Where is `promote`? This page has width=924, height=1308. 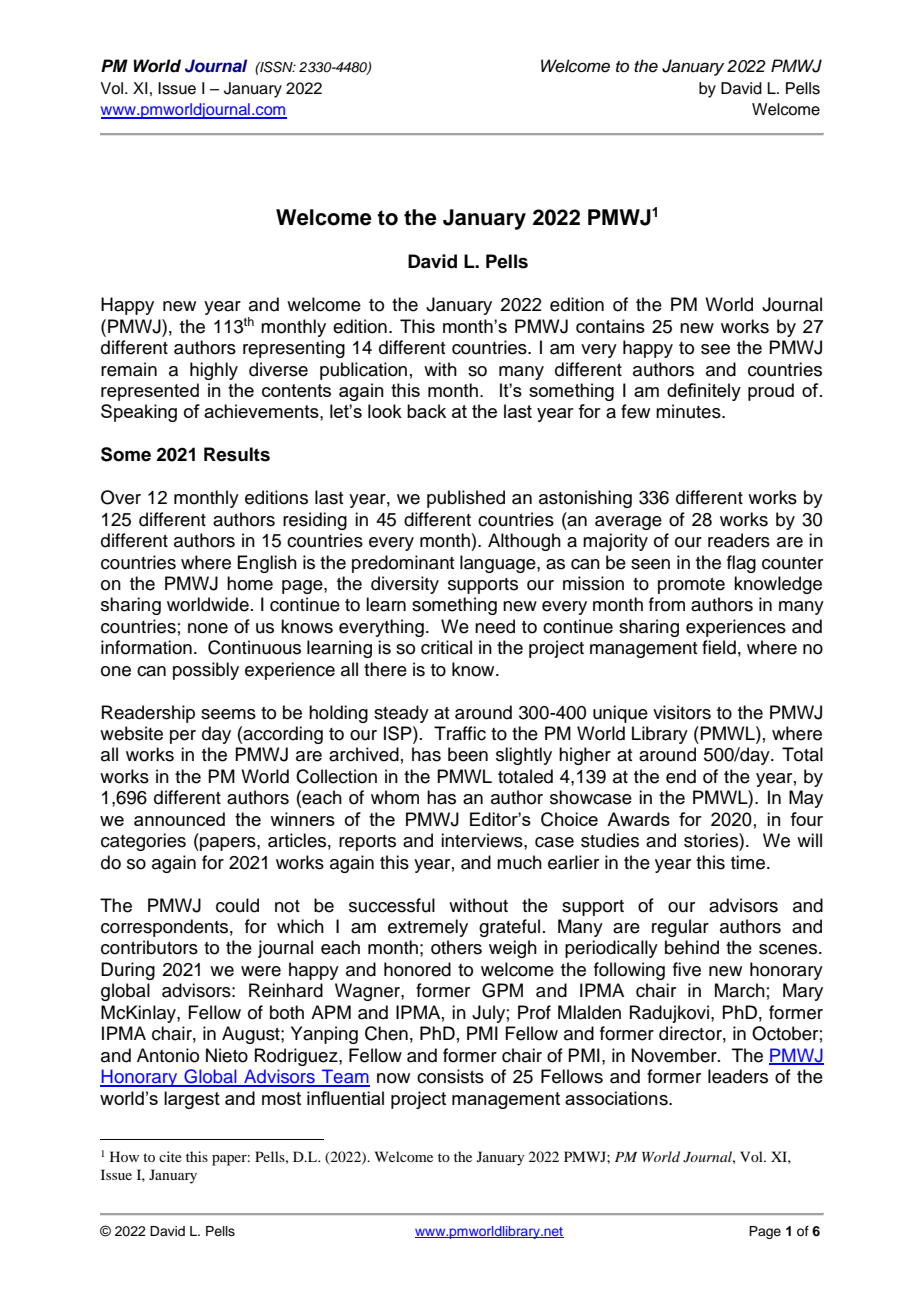 promote is located at coordinates (691, 586).
